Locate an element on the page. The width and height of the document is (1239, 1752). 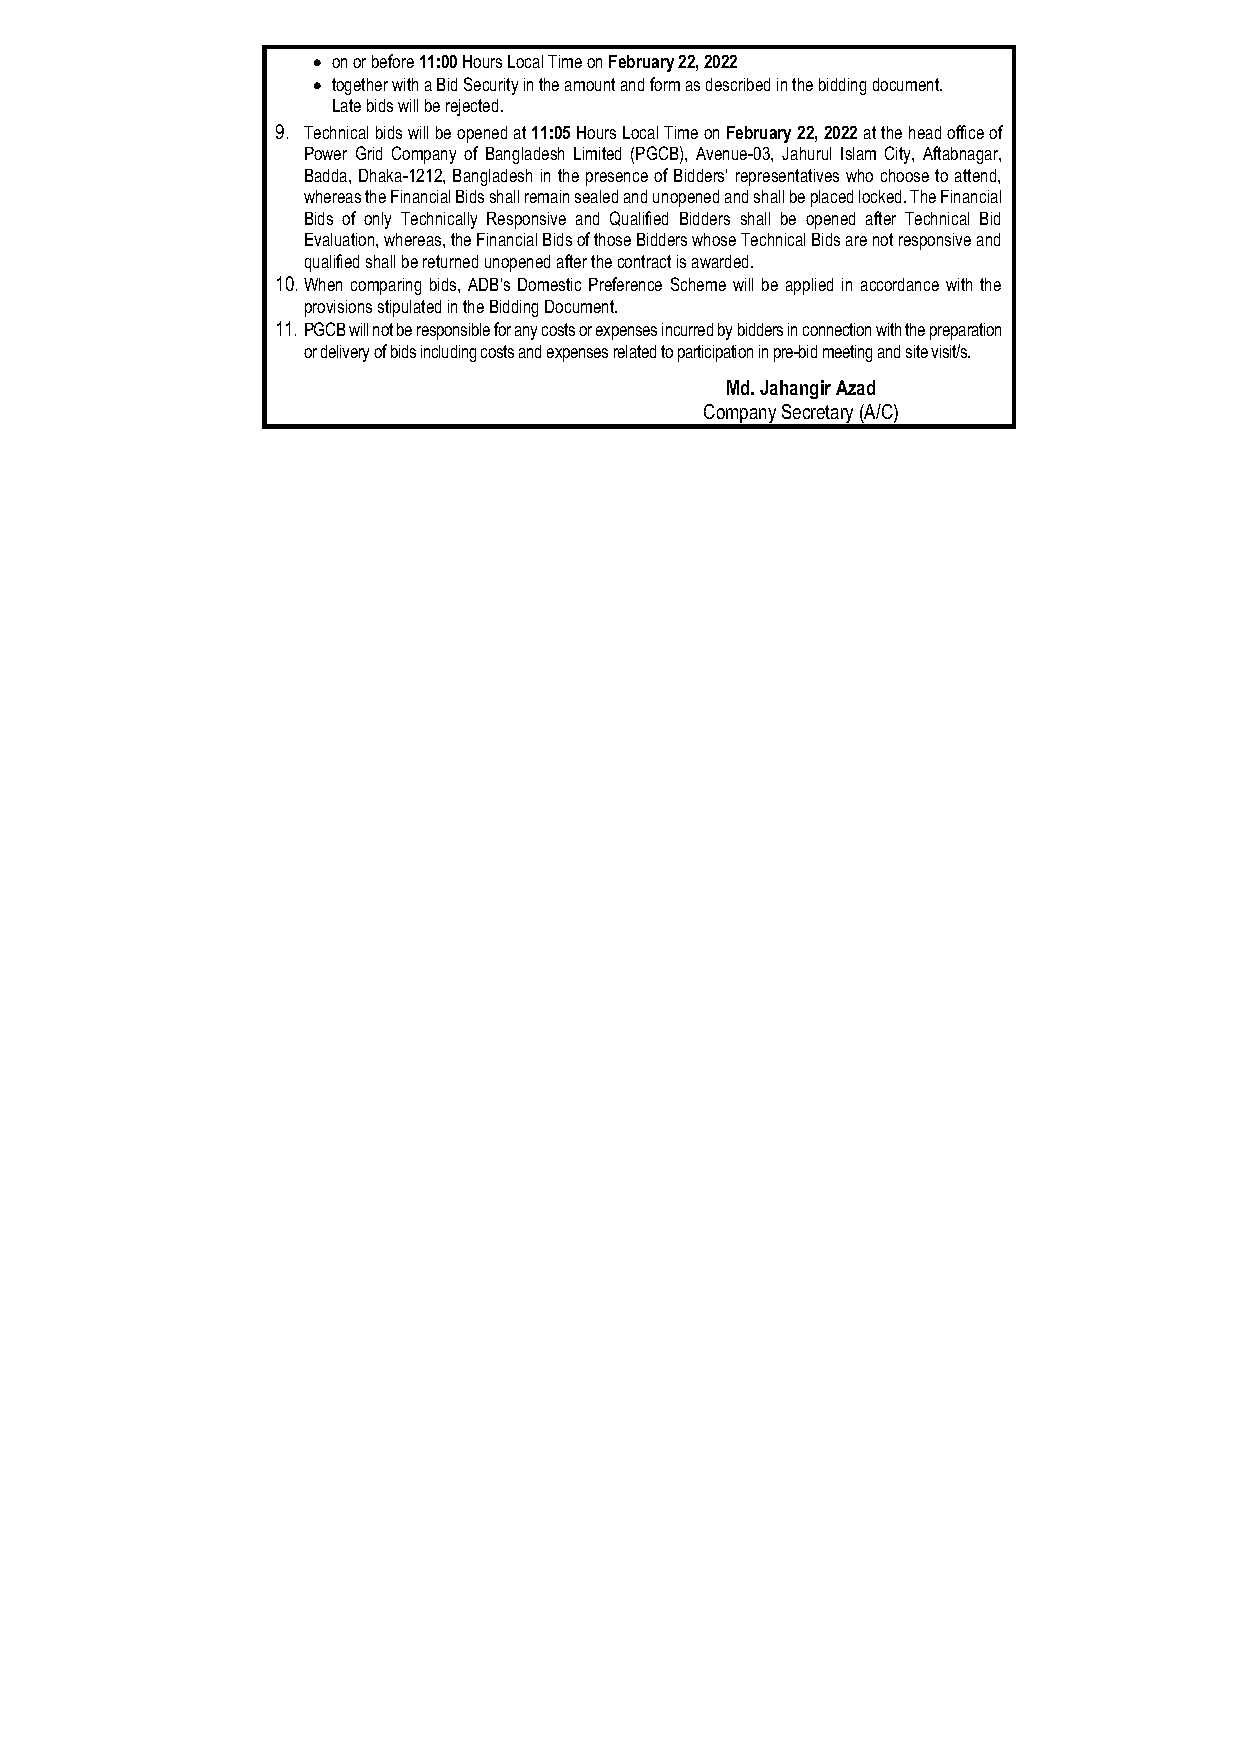
described is located at coordinates (738, 84).
